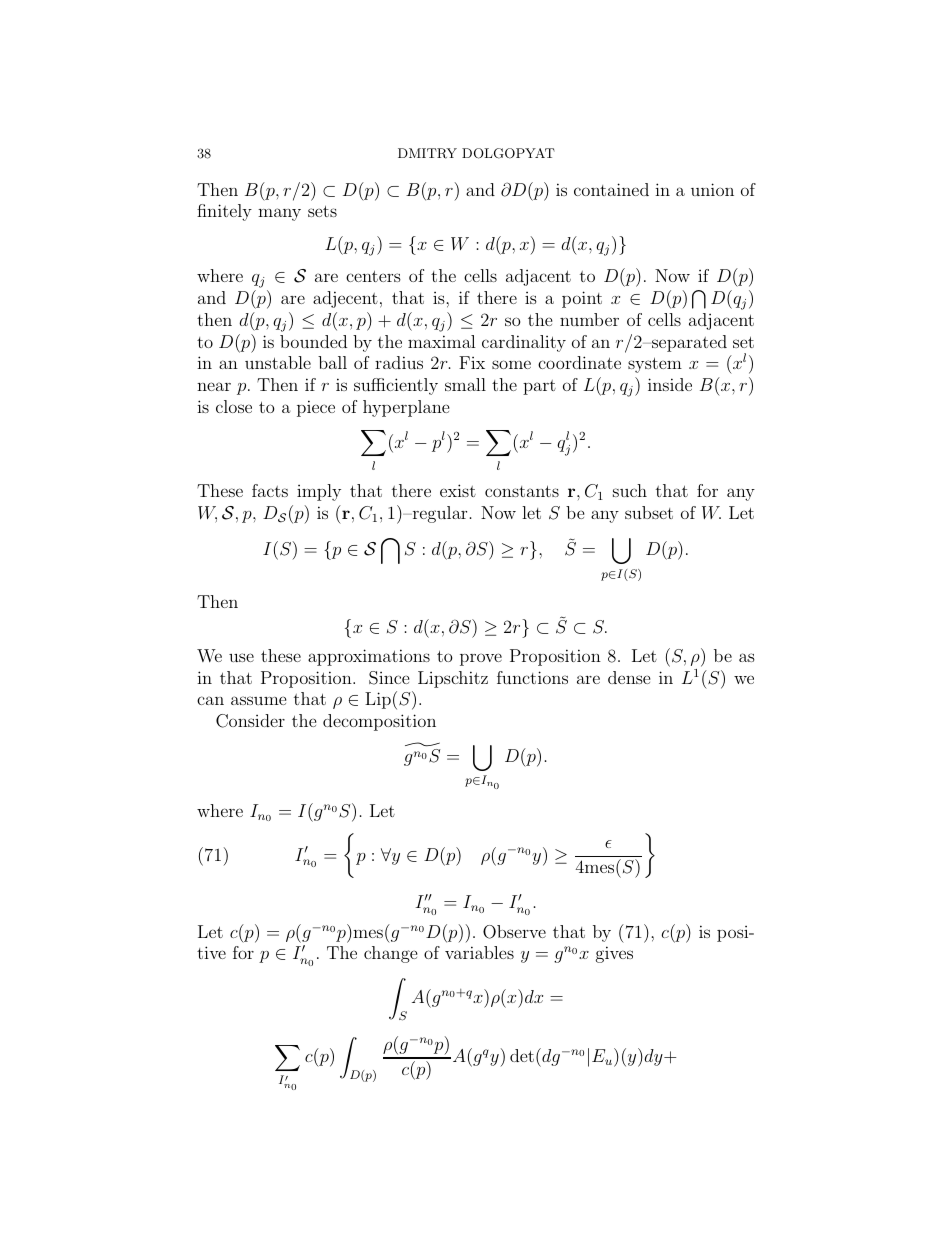  I want to click on facts, so click(270, 490).
